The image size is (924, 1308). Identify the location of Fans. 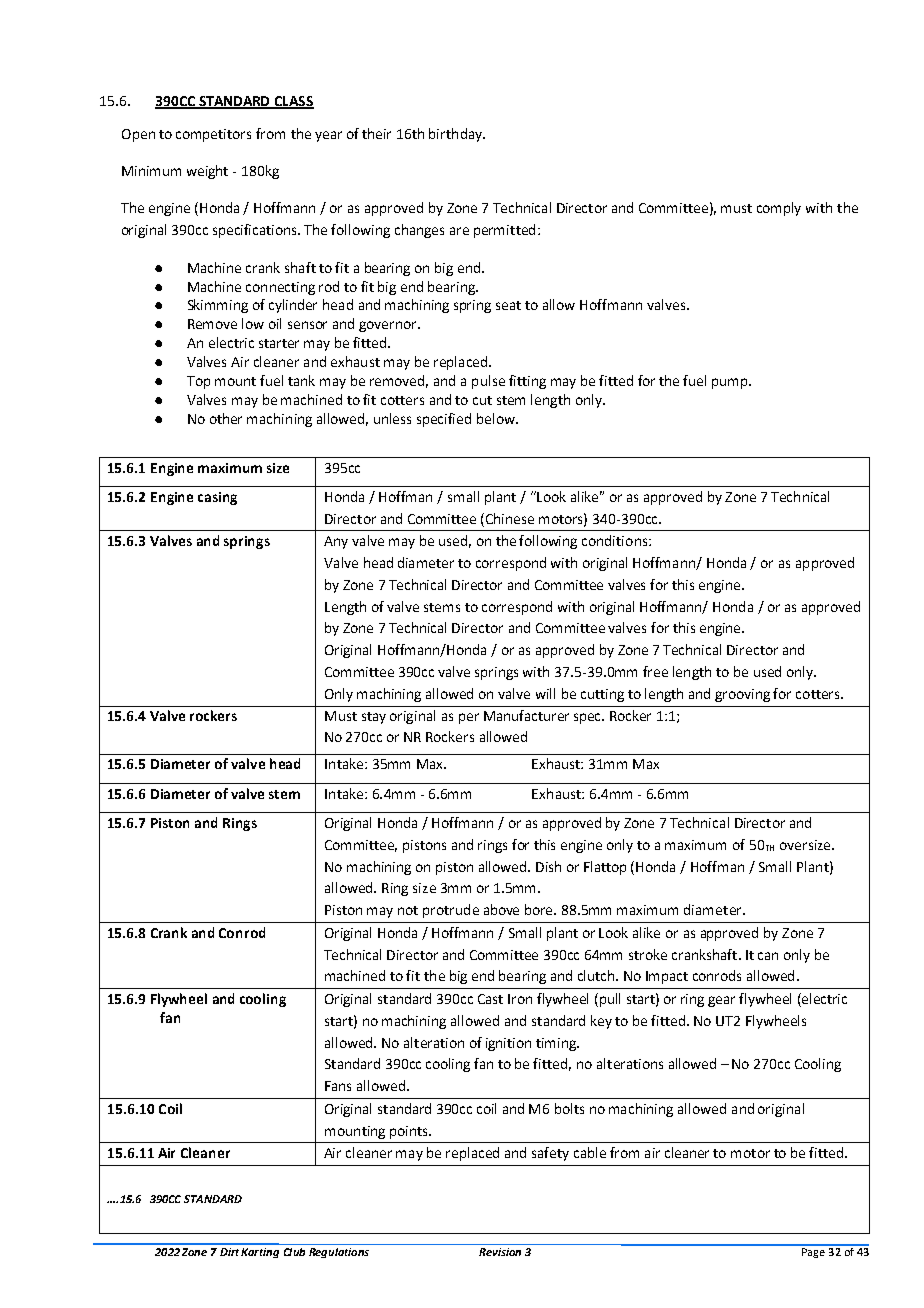
(338, 1086).
